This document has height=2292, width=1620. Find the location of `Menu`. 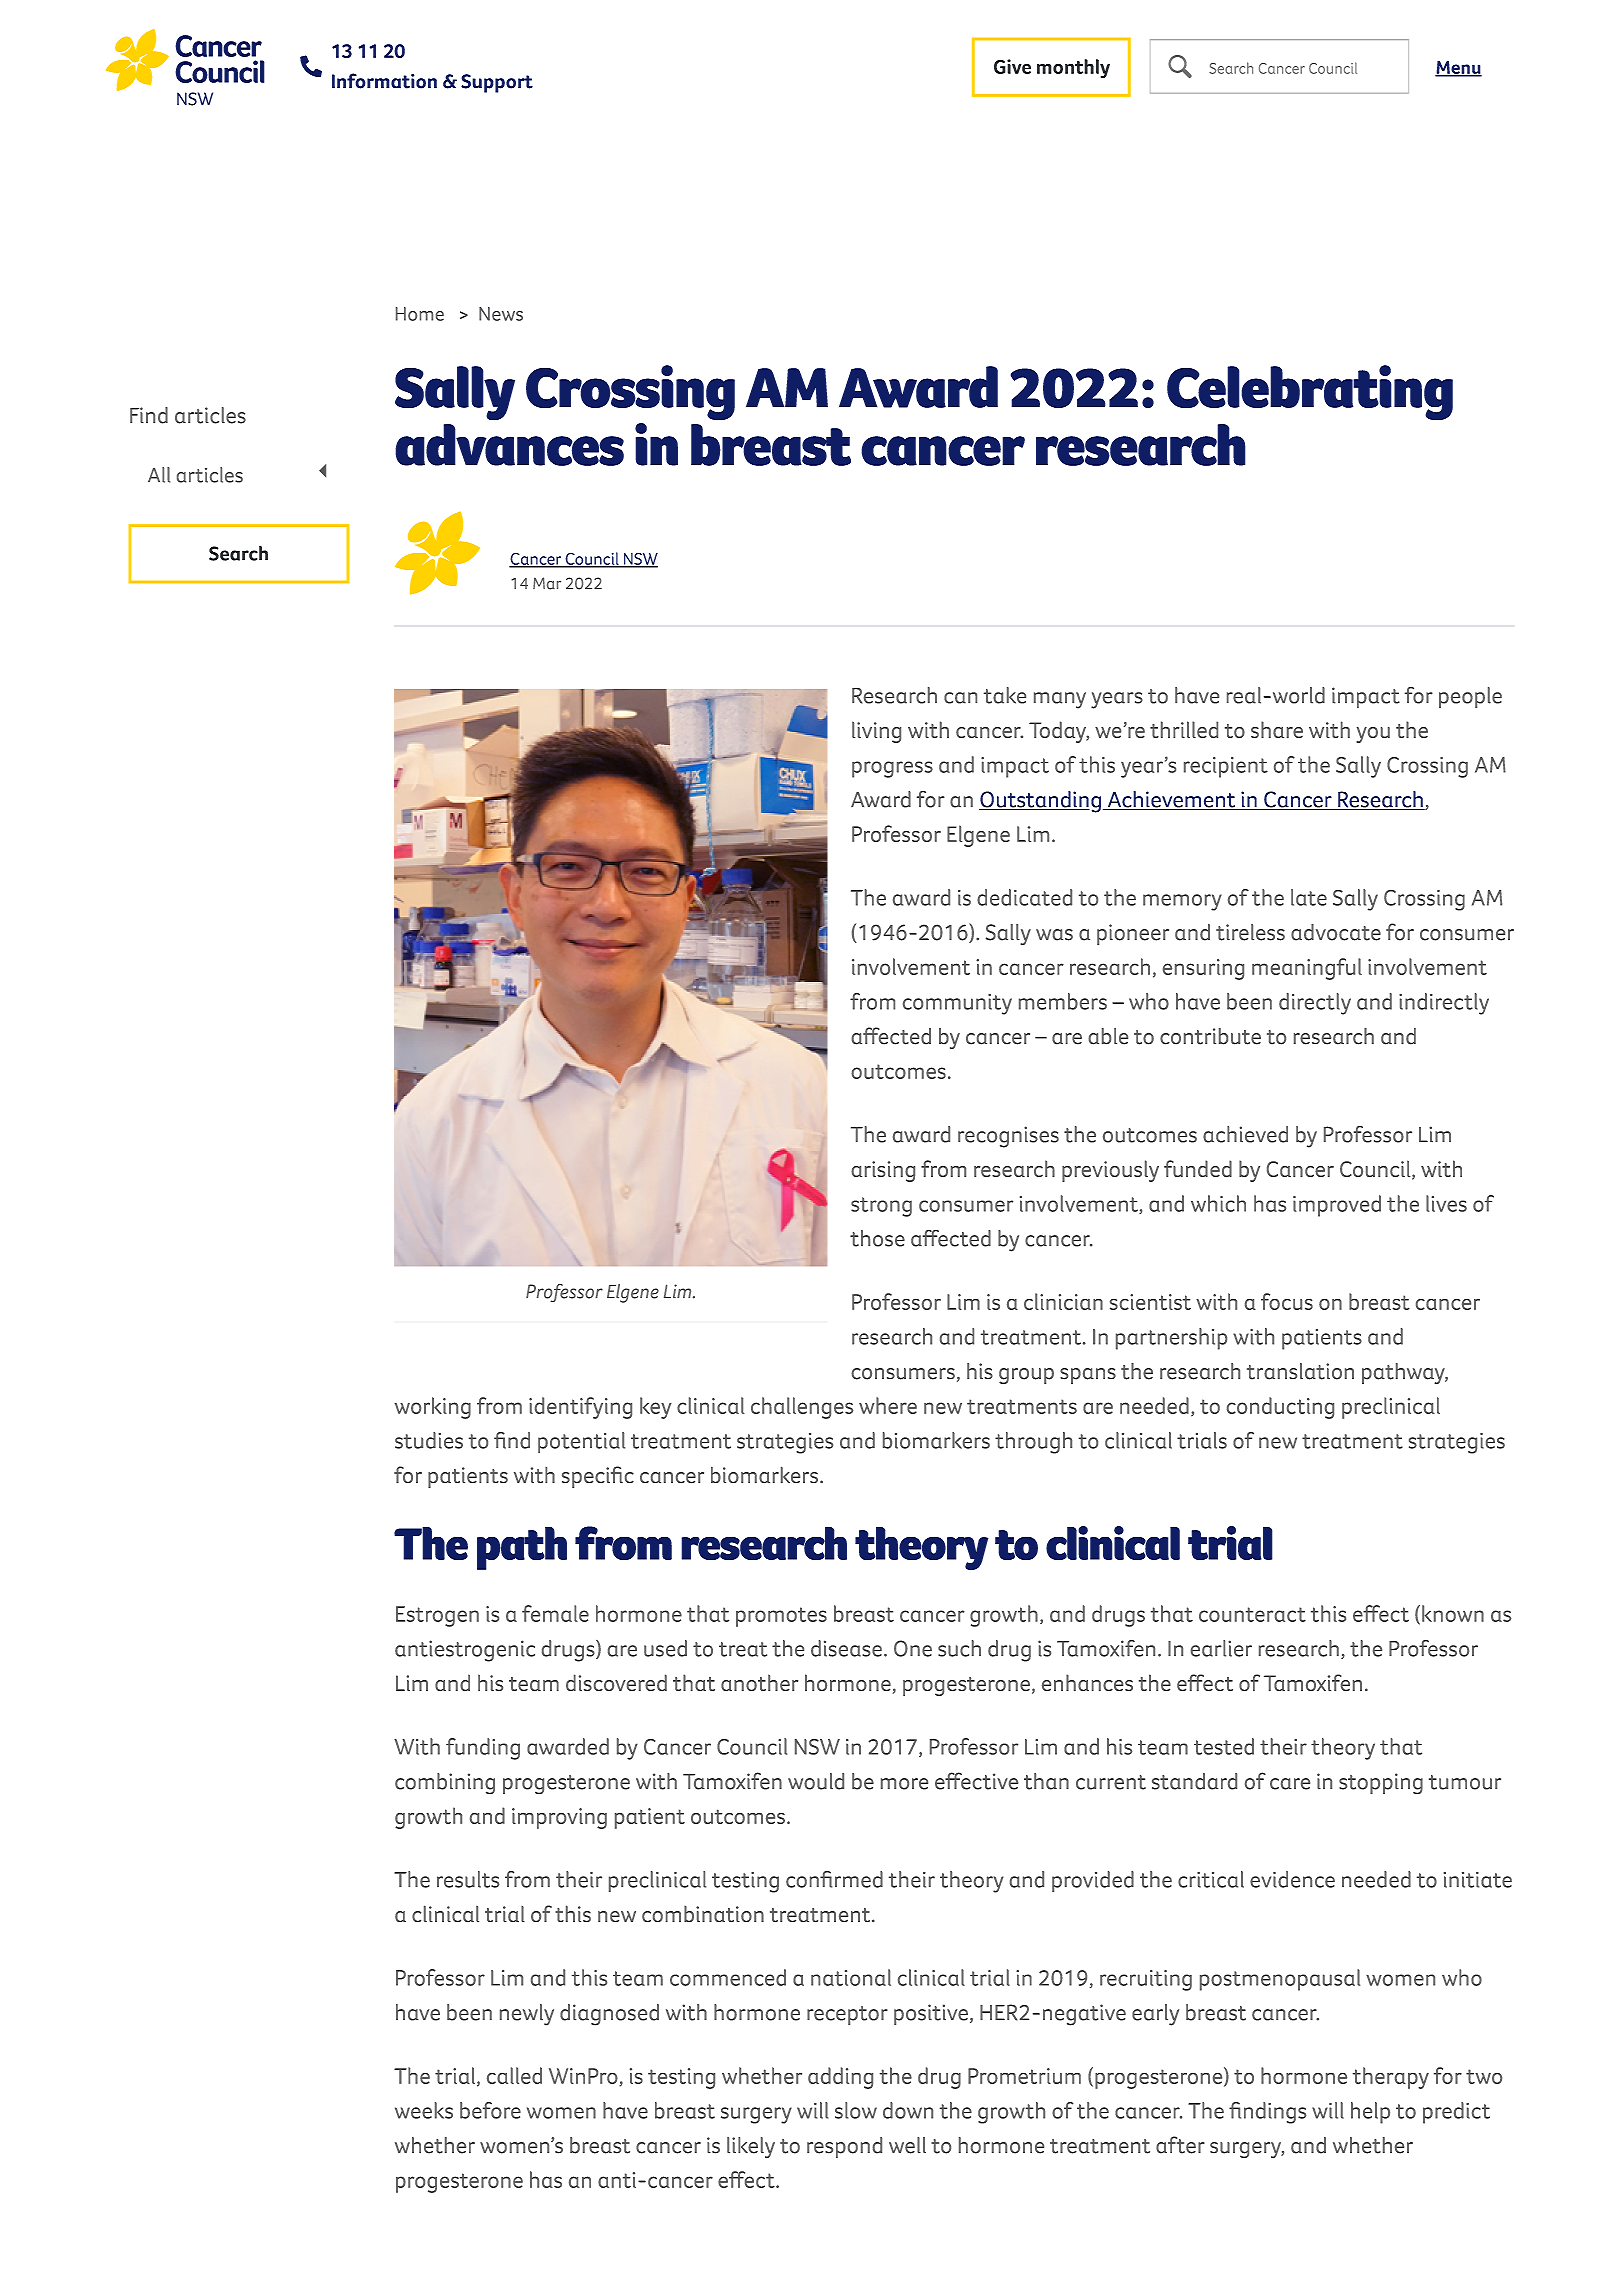

Menu is located at coordinates (1458, 68).
